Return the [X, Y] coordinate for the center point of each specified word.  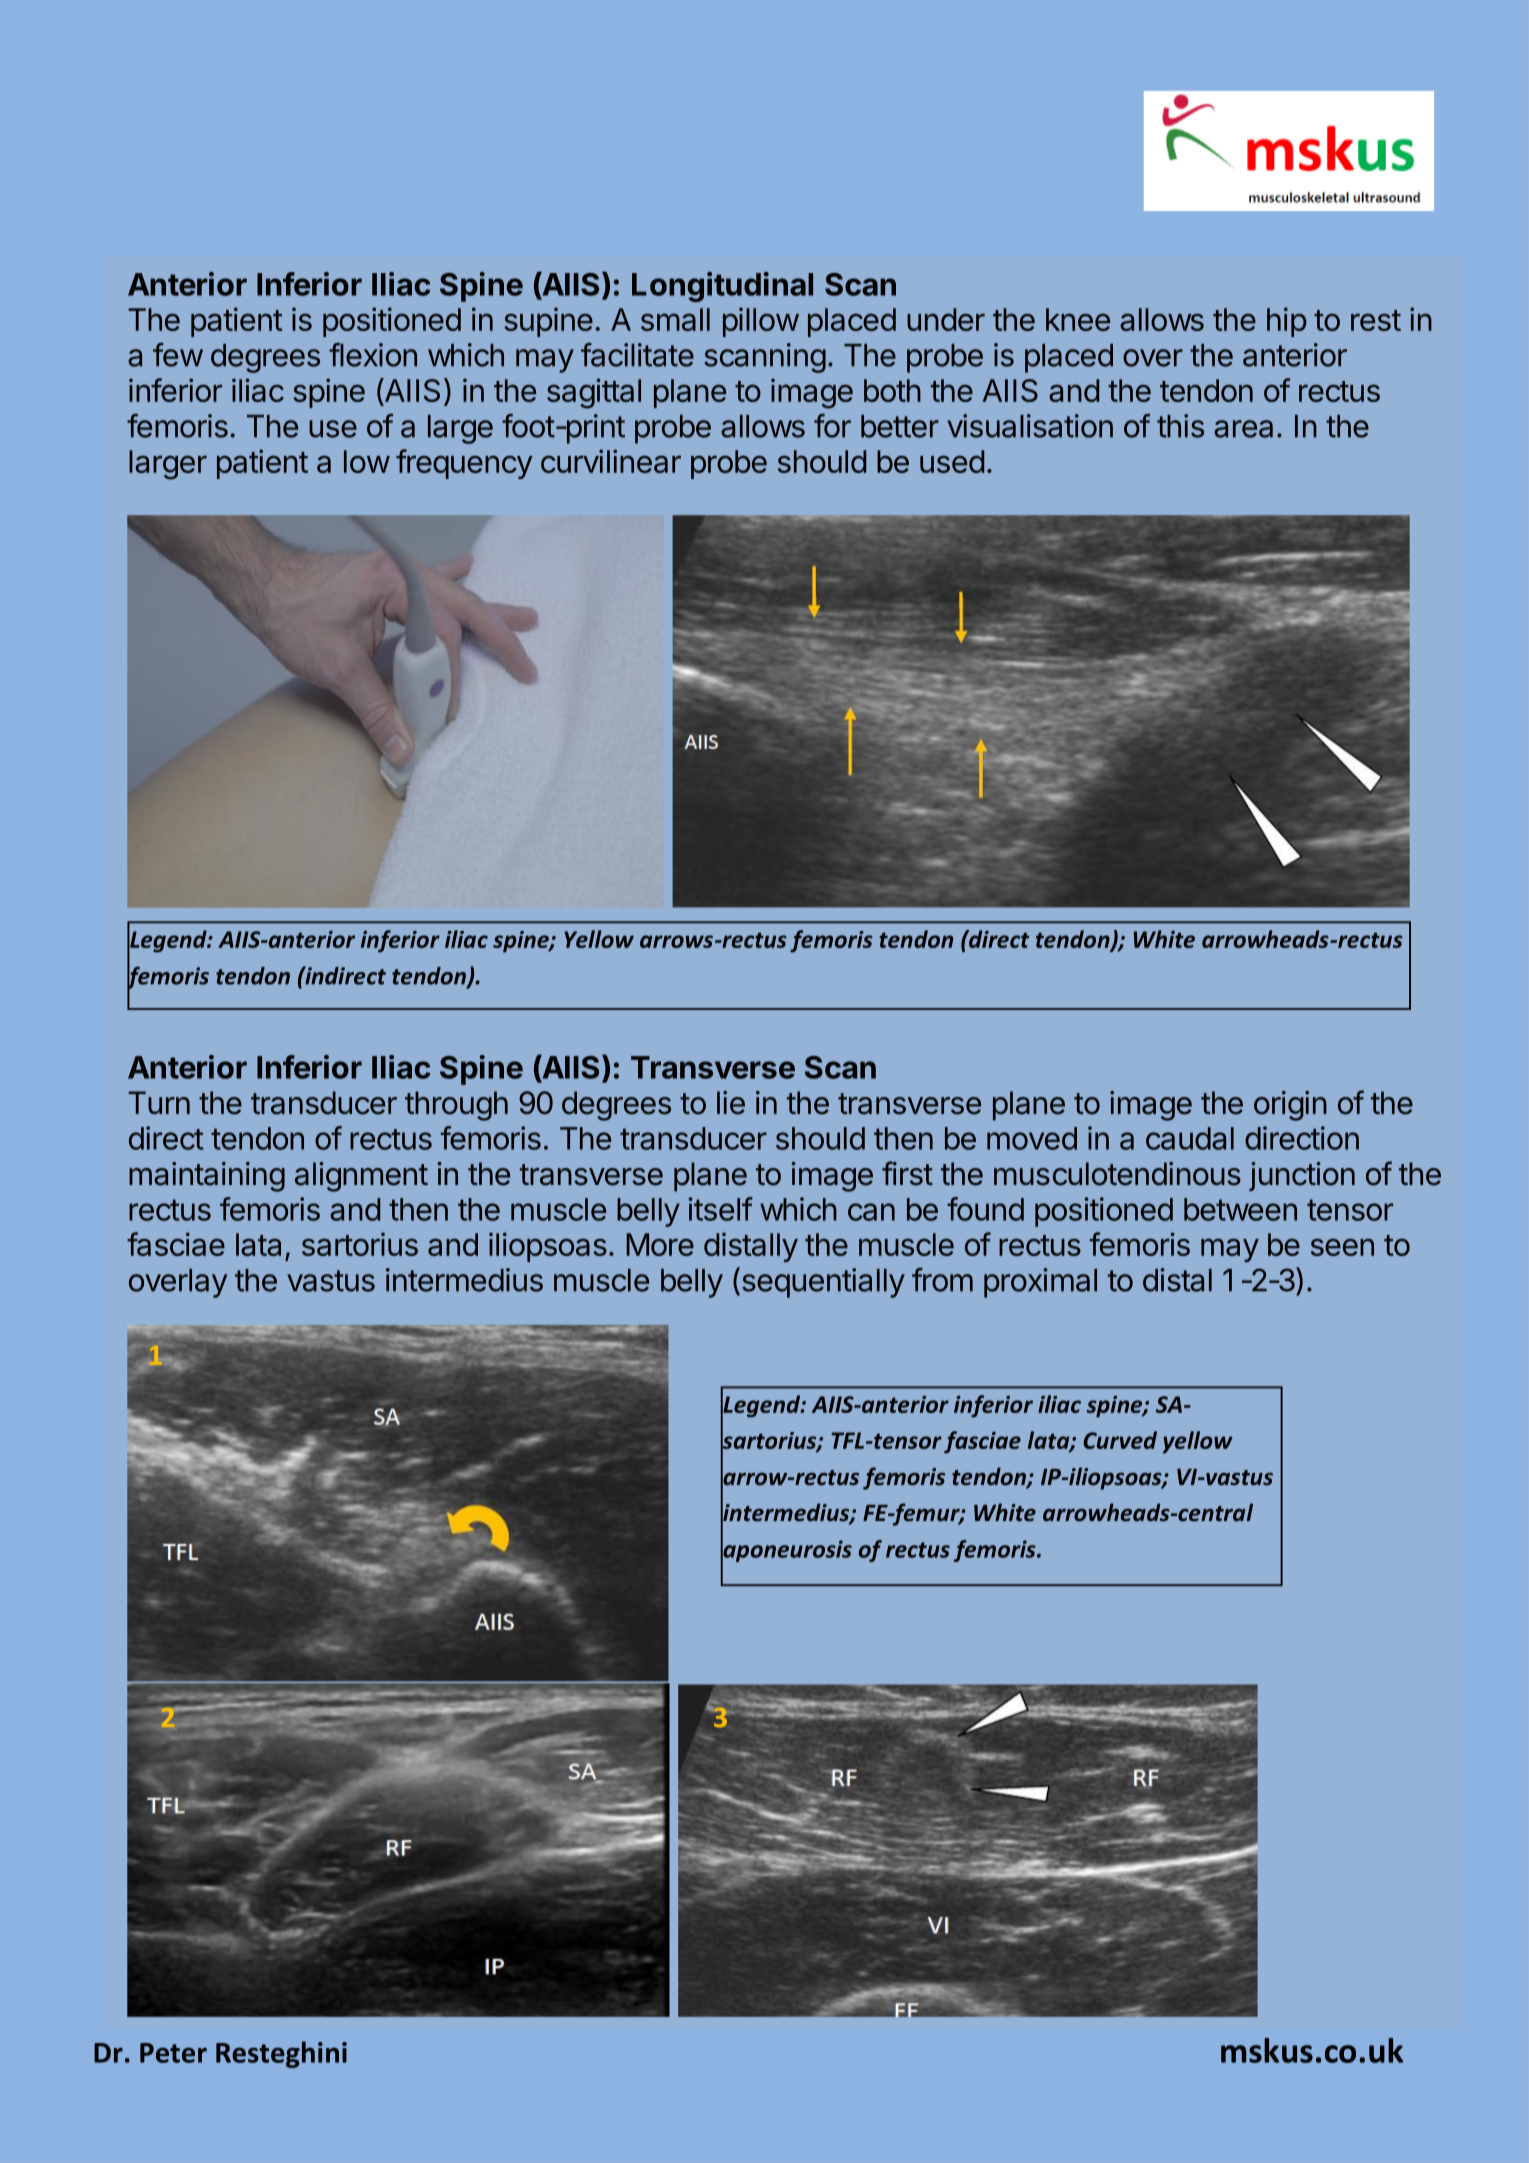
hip [1287, 322]
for [832, 426]
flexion [373, 355]
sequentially [822, 1282]
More [660, 1244]
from [942, 1280]
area [1243, 429]
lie [731, 1103]
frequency [464, 464]
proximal [1040, 1283]
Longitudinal [722, 287]
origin [1290, 1106]
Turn [159, 1102]
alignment [361, 1177]
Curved [1120, 1440]
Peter [173, 2053]
